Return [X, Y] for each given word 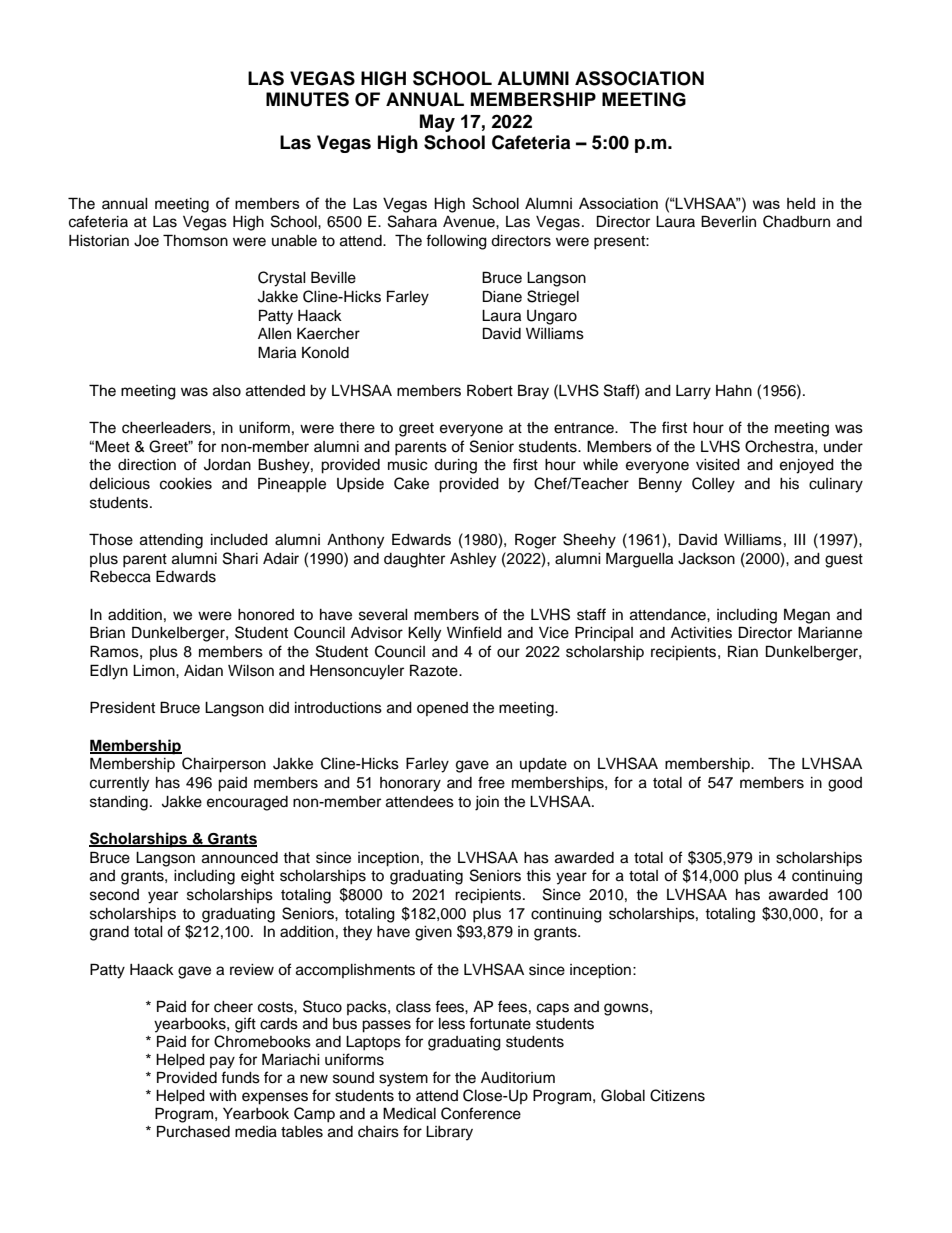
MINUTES [307, 99]
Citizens [677, 1095]
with [222, 1095]
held [801, 203]
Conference [481, 1113]
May [437, 123]
